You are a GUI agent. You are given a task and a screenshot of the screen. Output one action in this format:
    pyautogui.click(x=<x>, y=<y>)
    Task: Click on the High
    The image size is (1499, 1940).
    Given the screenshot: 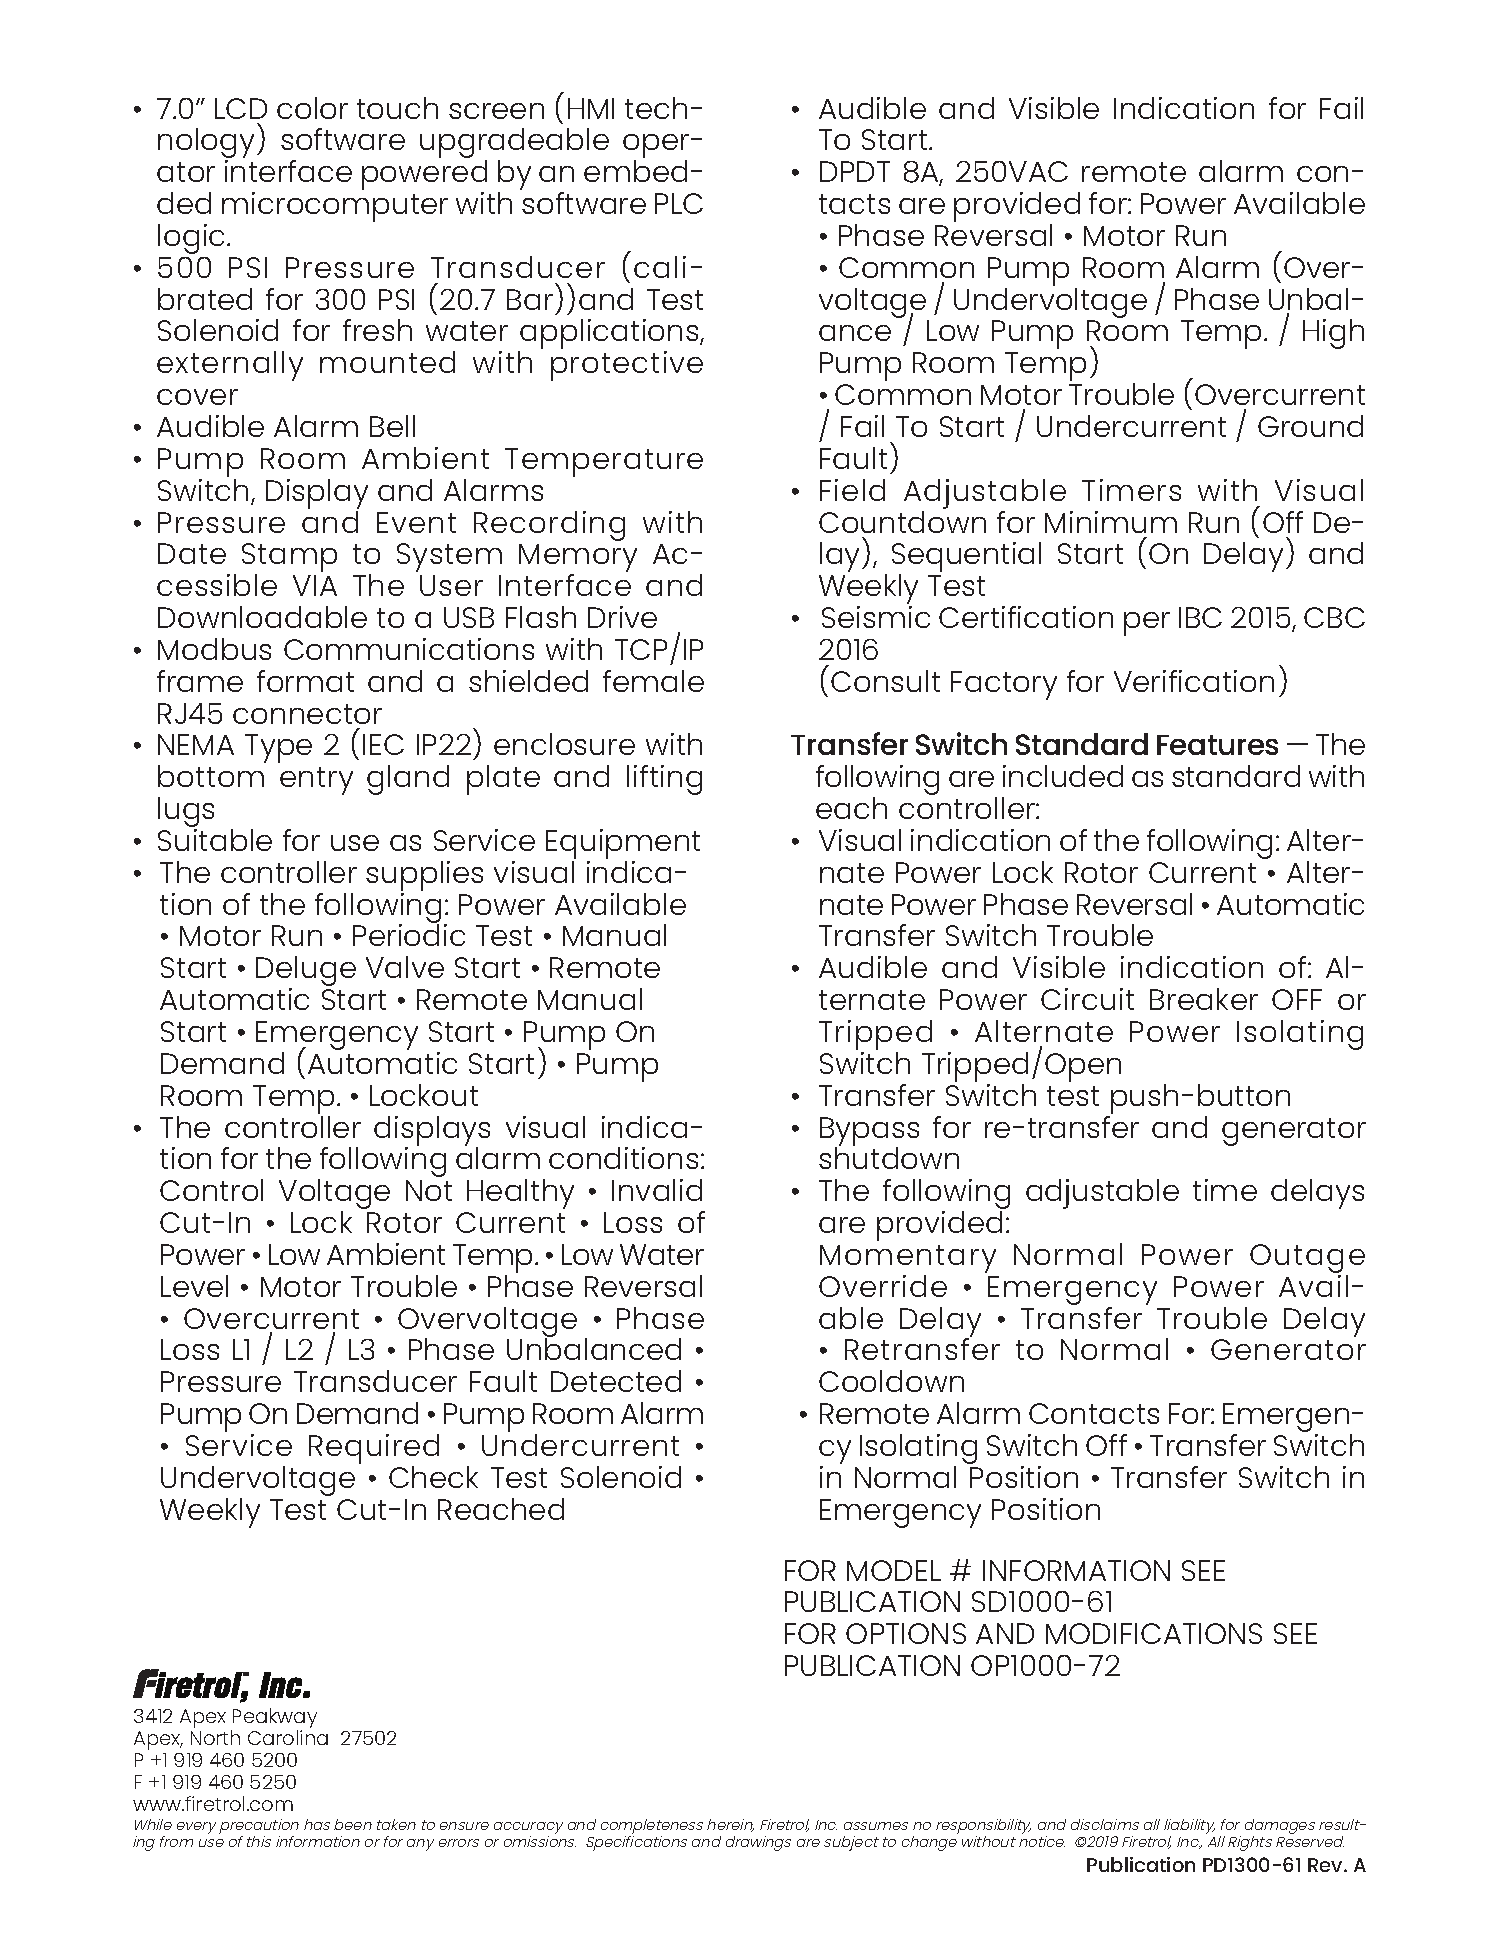 What is the action you would take?
    pyautogui.click(x=1333, y=334)
